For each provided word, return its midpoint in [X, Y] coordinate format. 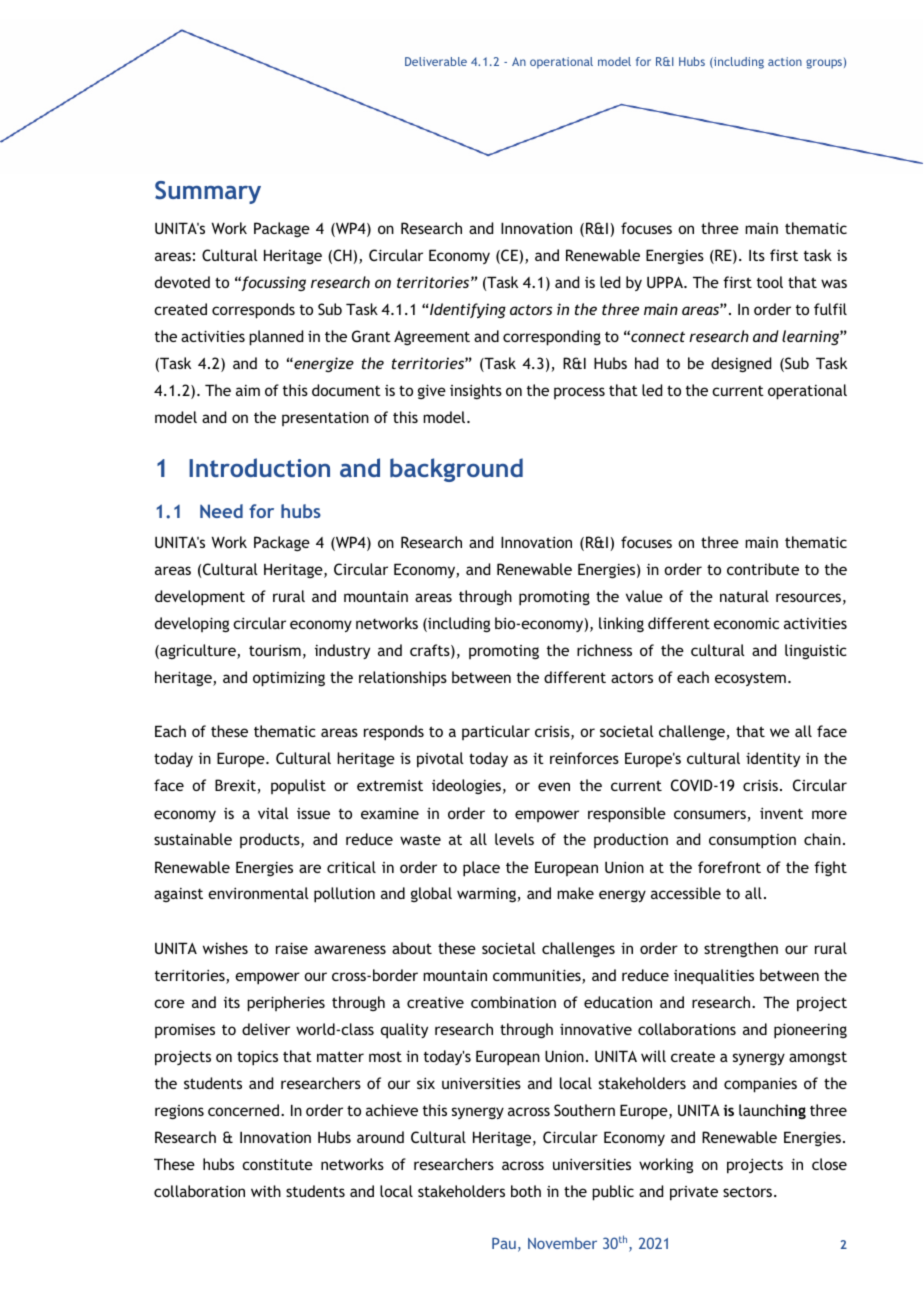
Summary [208, 192]
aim [248, 390]
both [526, 1191]
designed [741, 365]
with [266, 1191]
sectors [749, 1192]
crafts [431, 651]
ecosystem [750, 679]
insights [476, 391]
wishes [225, 948]
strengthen [741, 949]
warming [487, 895]
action [785, 61]
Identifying [468, 310]
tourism [275, 650]
